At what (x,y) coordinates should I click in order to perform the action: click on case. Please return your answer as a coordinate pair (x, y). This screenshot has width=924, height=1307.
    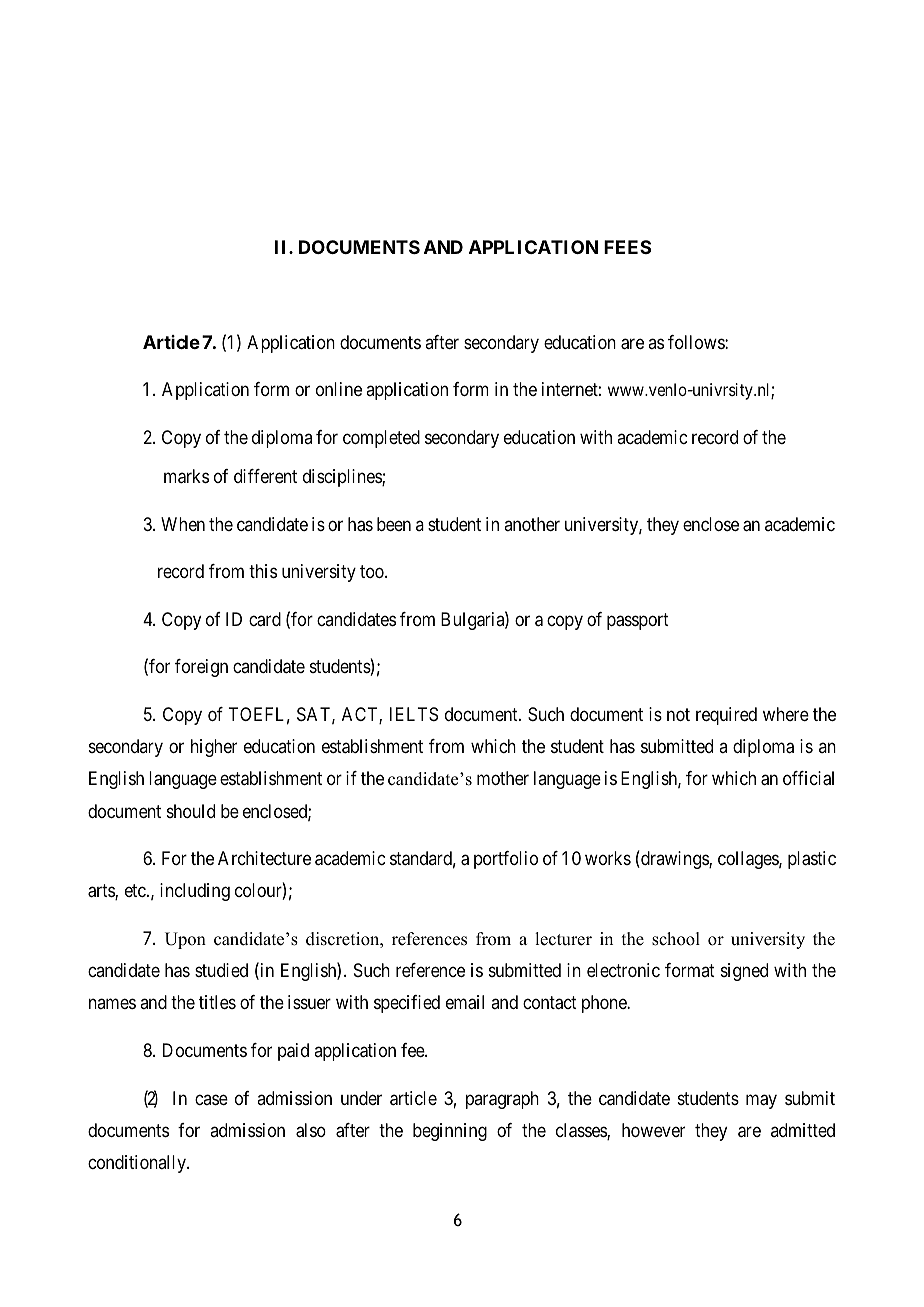
    Looking at the image, I should click on (211, 1099).
